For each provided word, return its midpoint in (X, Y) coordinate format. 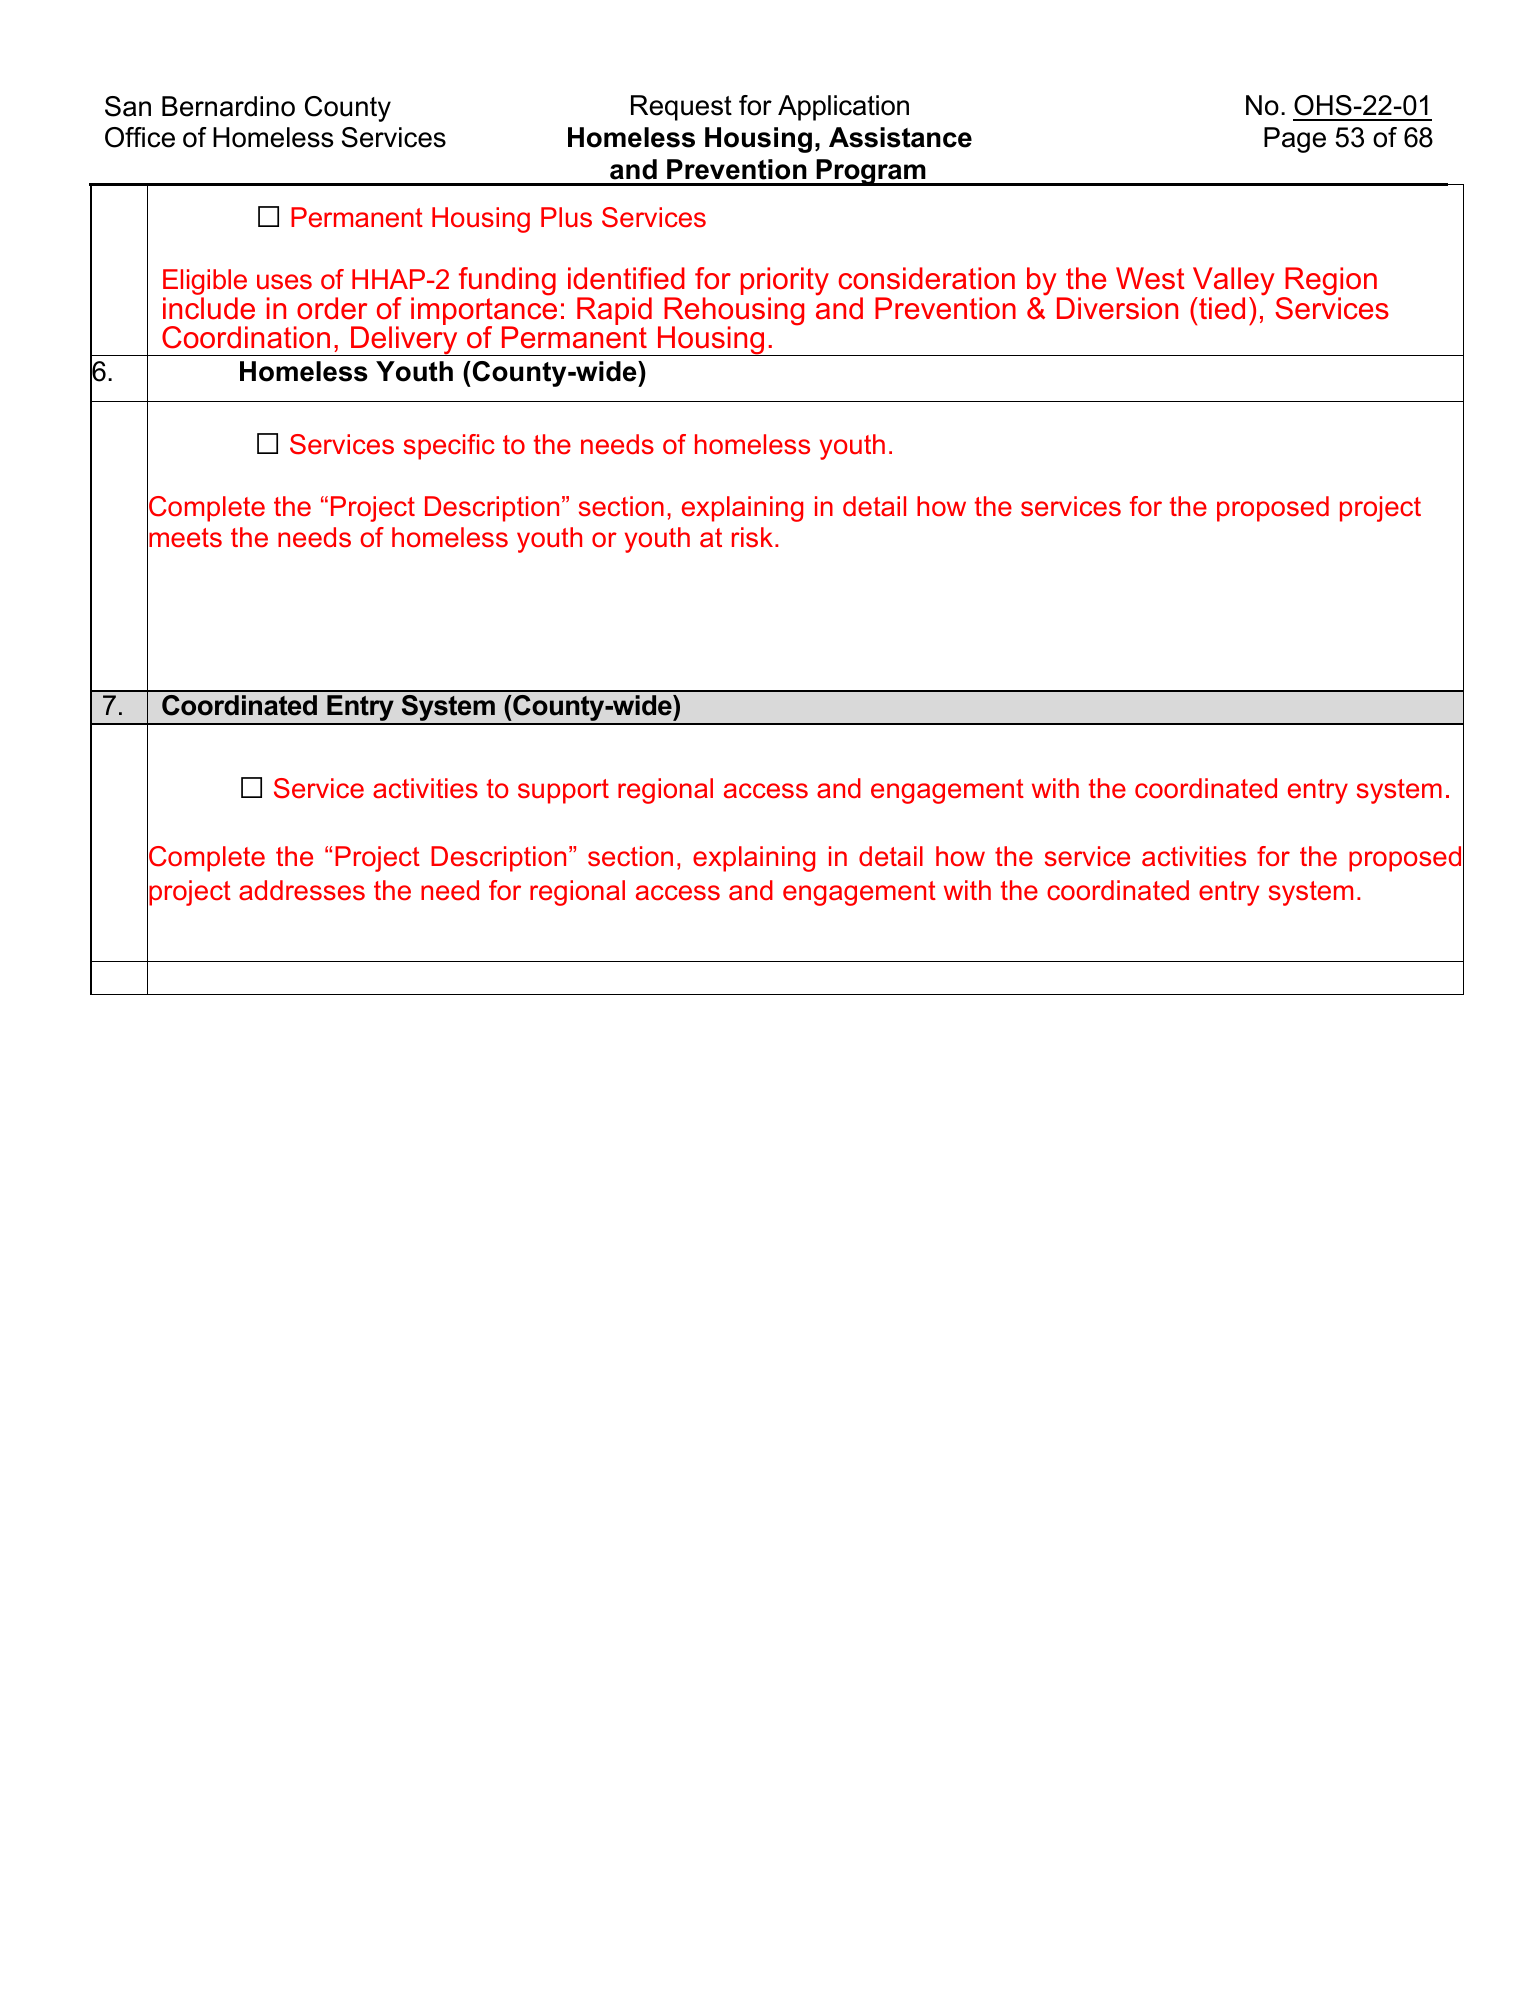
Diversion (1117, 308)
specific (449, 447)
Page (1295, 140)
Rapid (614, 312)
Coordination (246, 337)
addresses (302, 890)
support (563, 791)
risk (752, 537)
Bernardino (228, 106)
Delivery (404, 341)
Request (681, 108)
